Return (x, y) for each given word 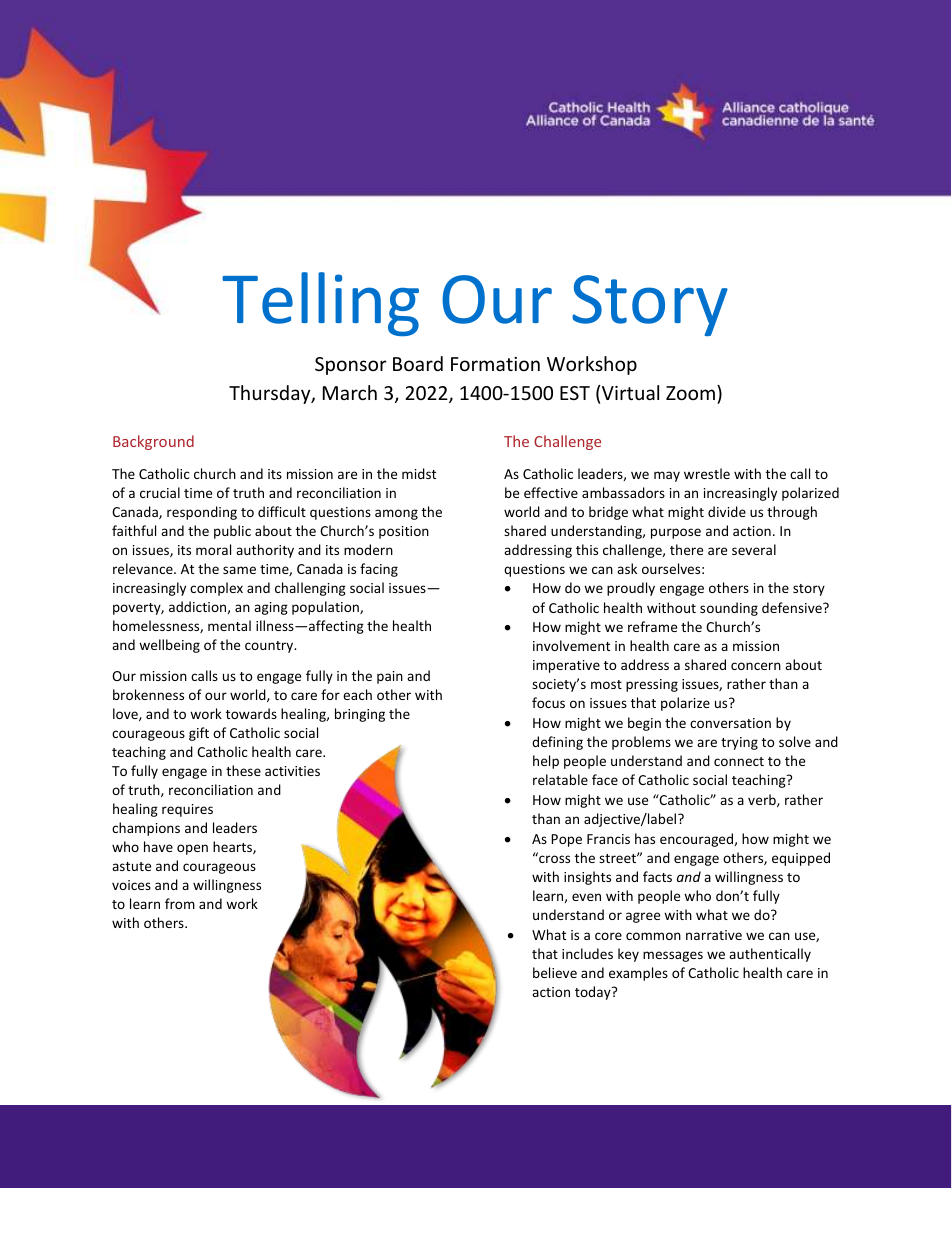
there (686, 549)
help (546, 762)
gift (199, 734)
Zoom (690, 393)
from (180, 903)
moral (213, 549)
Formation (495, 364)
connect (739, 761)
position (404, 532)
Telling (320, 304)
